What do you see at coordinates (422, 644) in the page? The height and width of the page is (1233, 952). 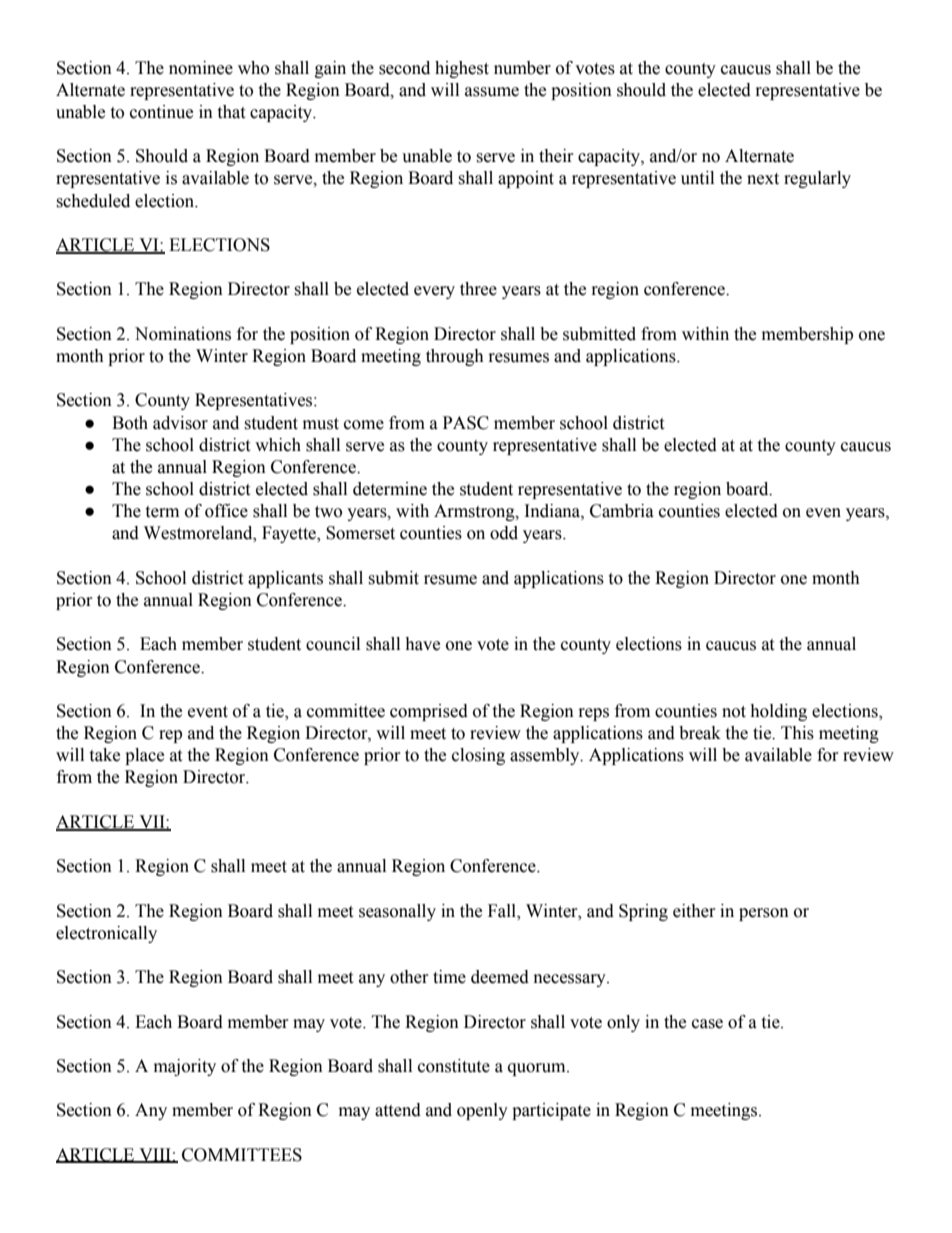 I see `have` at bounding box center [422, 644].
